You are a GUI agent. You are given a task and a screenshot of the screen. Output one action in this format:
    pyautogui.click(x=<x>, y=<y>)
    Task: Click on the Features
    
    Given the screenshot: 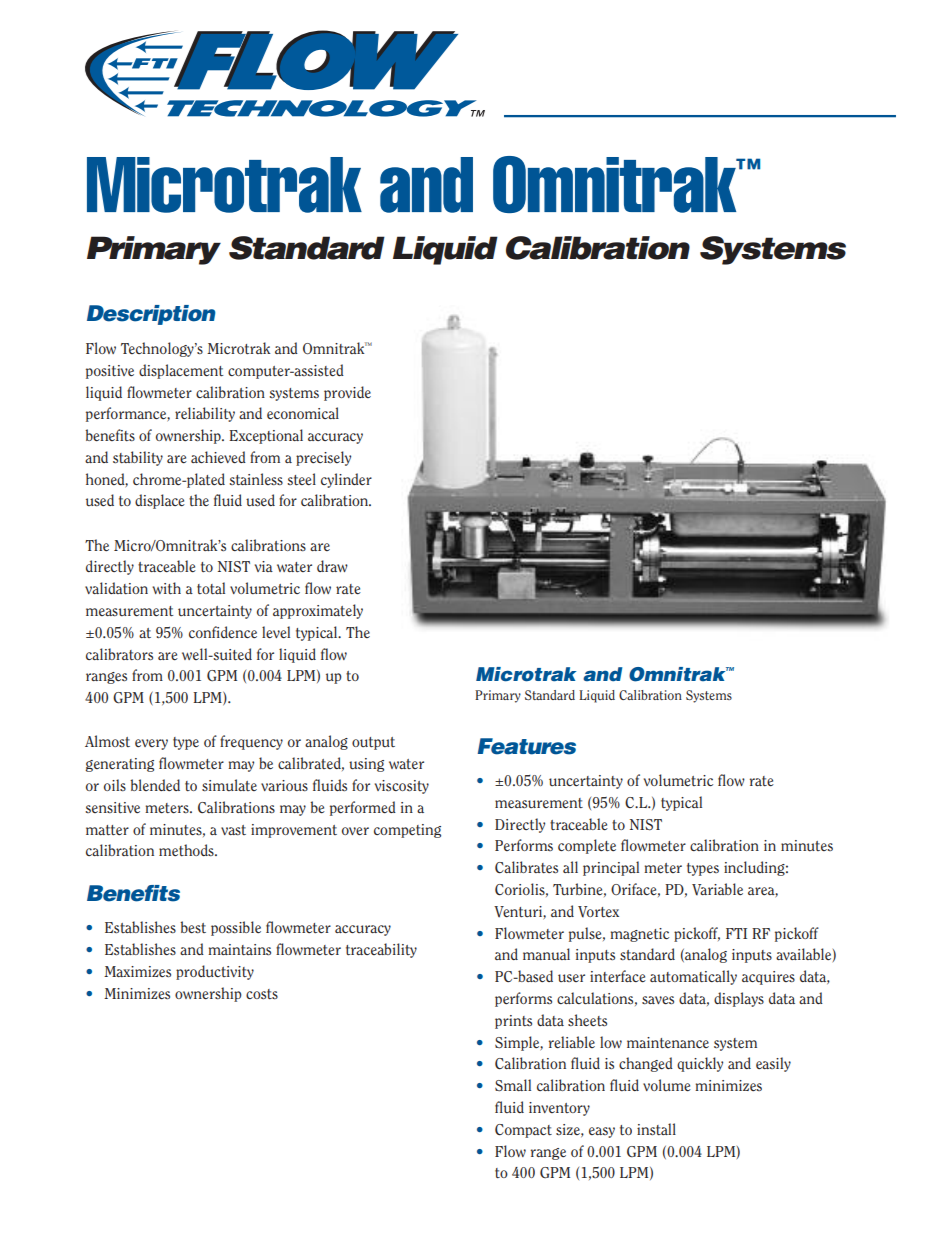 What is the action you would take?
    pyautogui.click(x=527, y=746)
